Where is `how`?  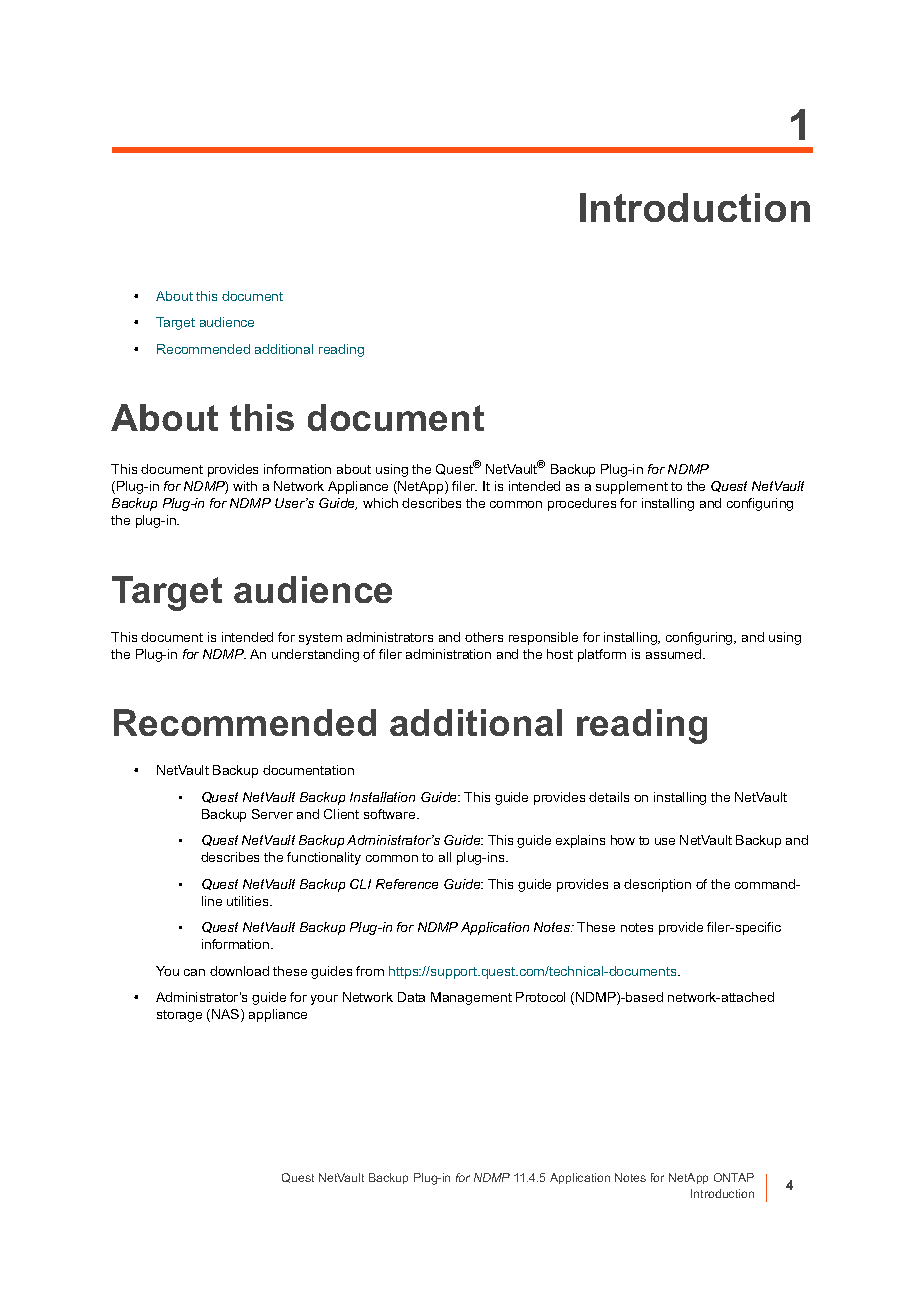
how is located at coordinates (623, 840).
